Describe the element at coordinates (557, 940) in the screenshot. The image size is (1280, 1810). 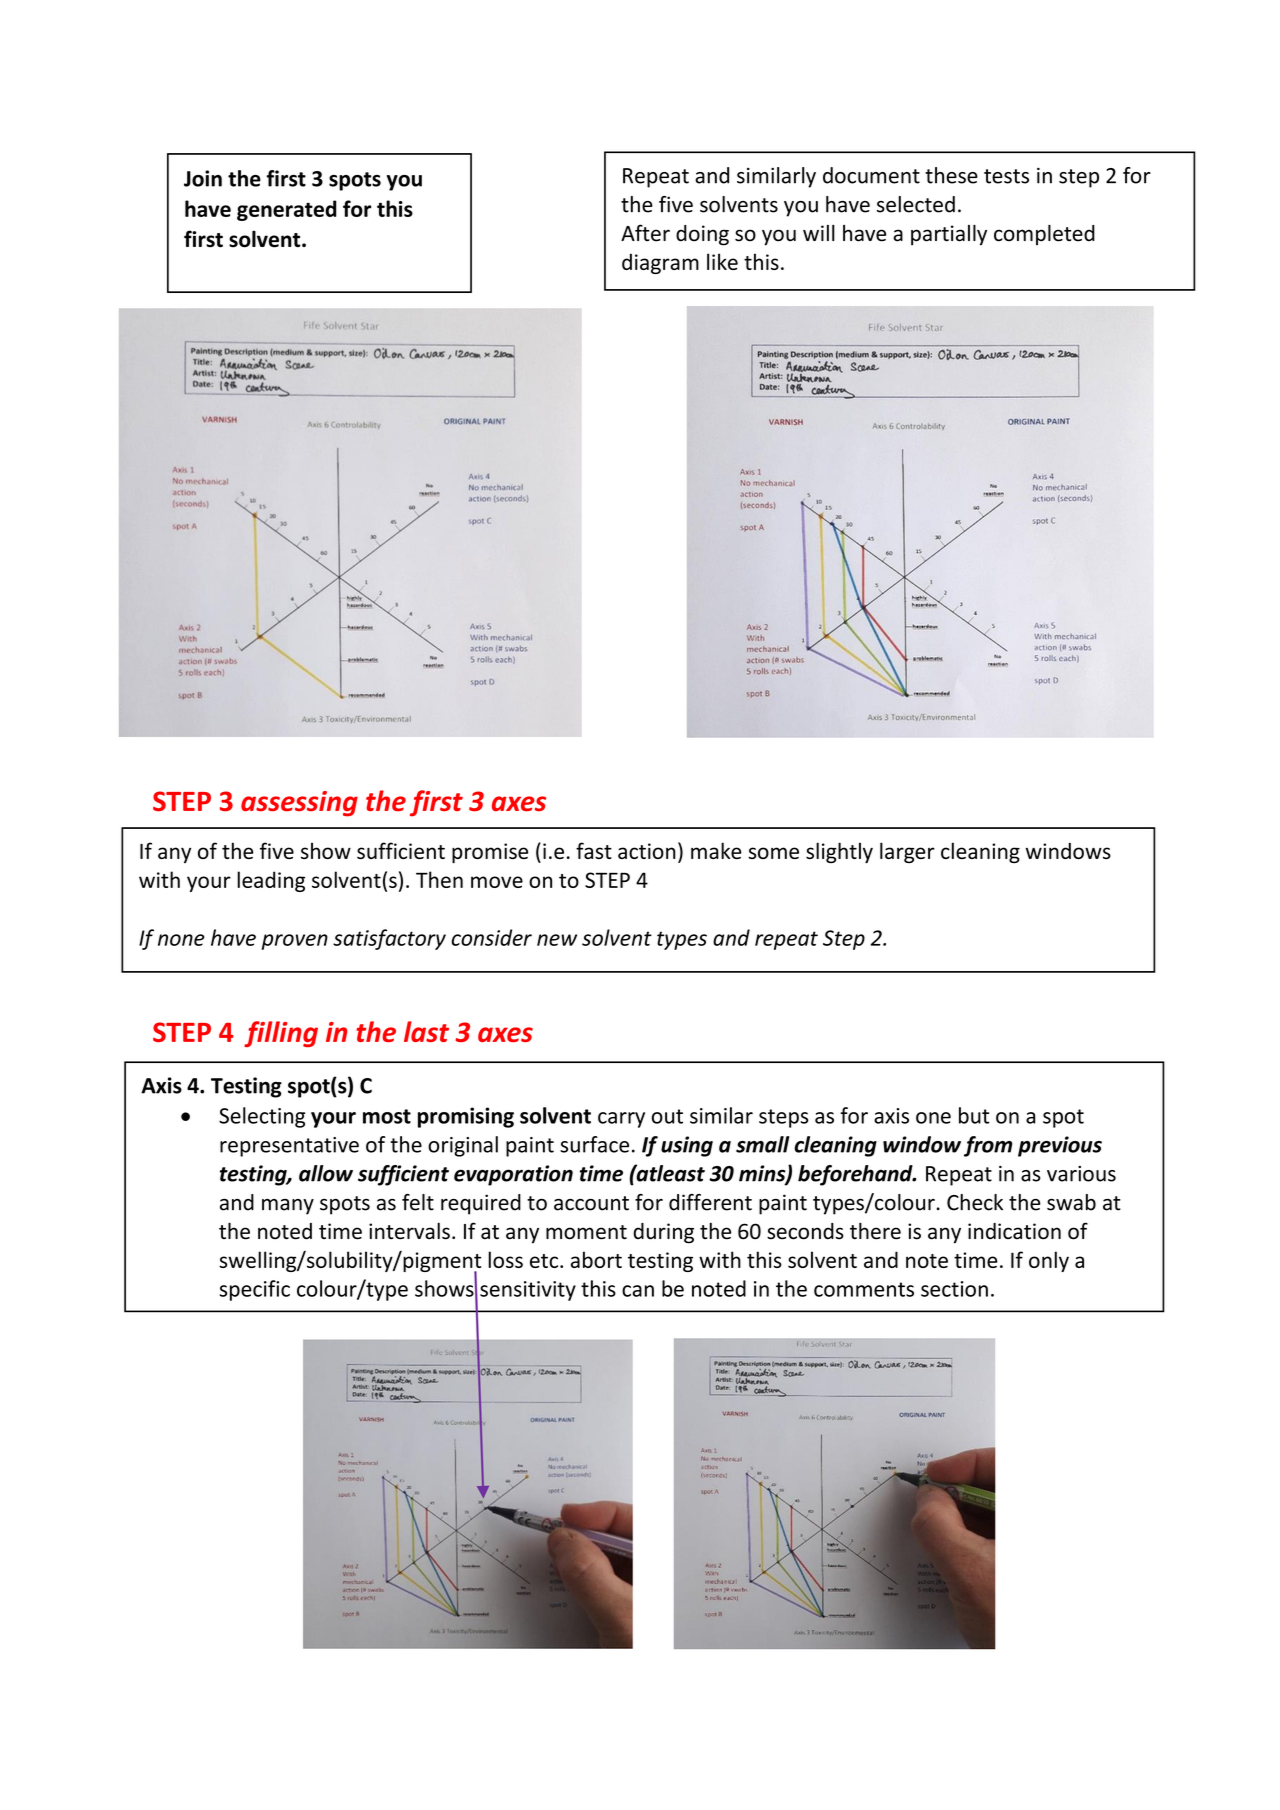
I see `new` at that location.
